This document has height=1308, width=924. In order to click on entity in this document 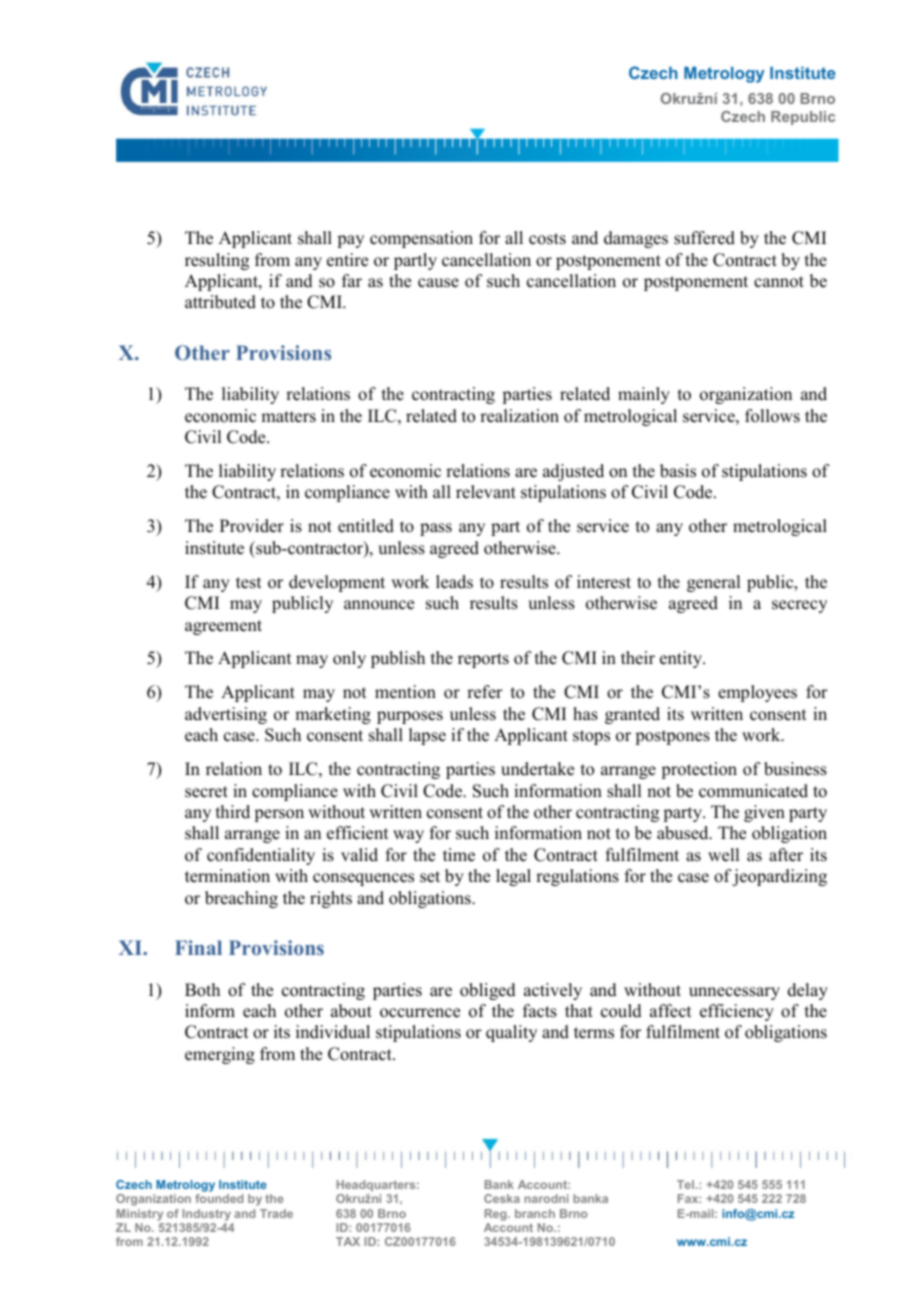, I will do `click(682, 659)`.
